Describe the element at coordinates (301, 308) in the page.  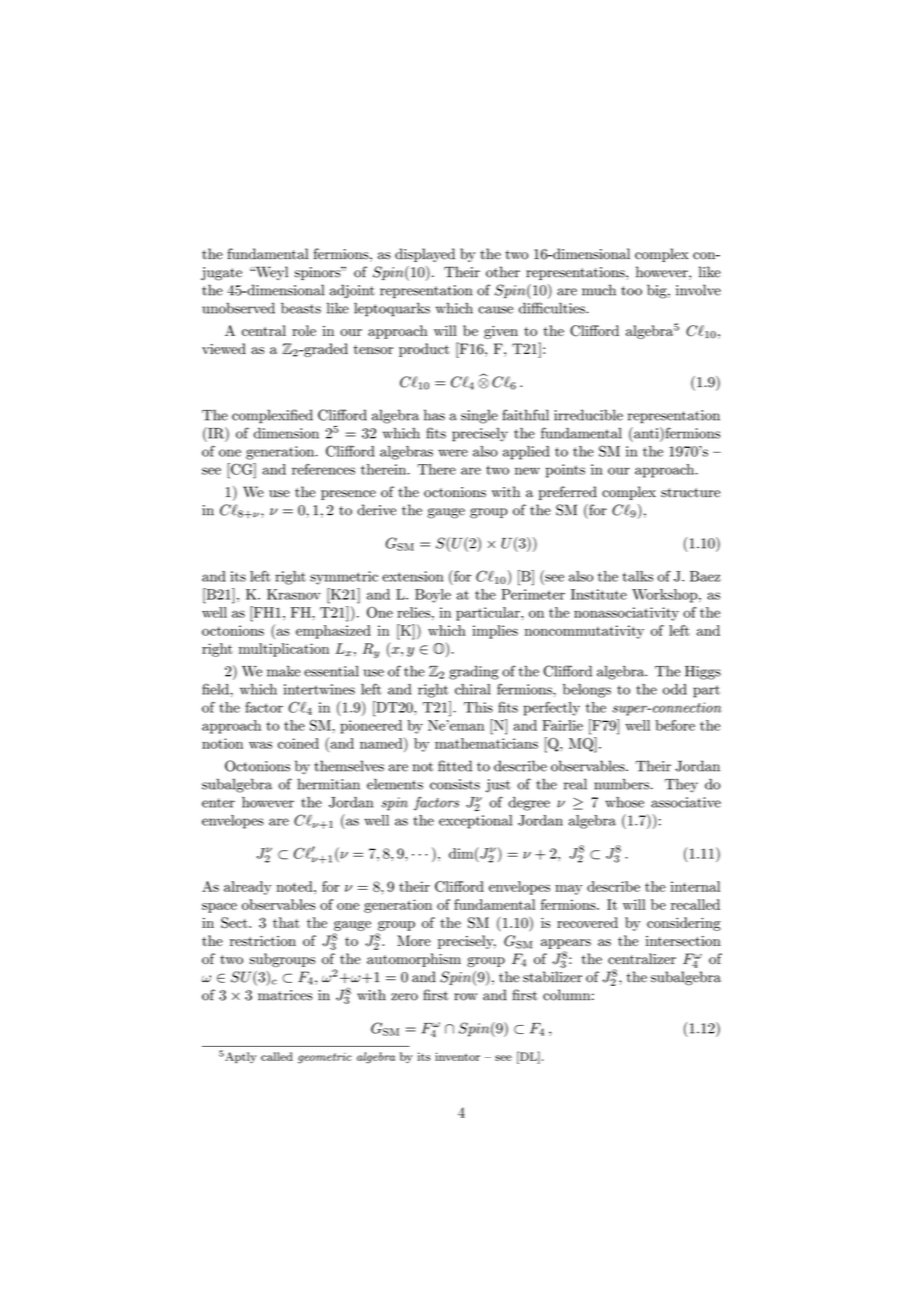
I see `beasts` at that location.
